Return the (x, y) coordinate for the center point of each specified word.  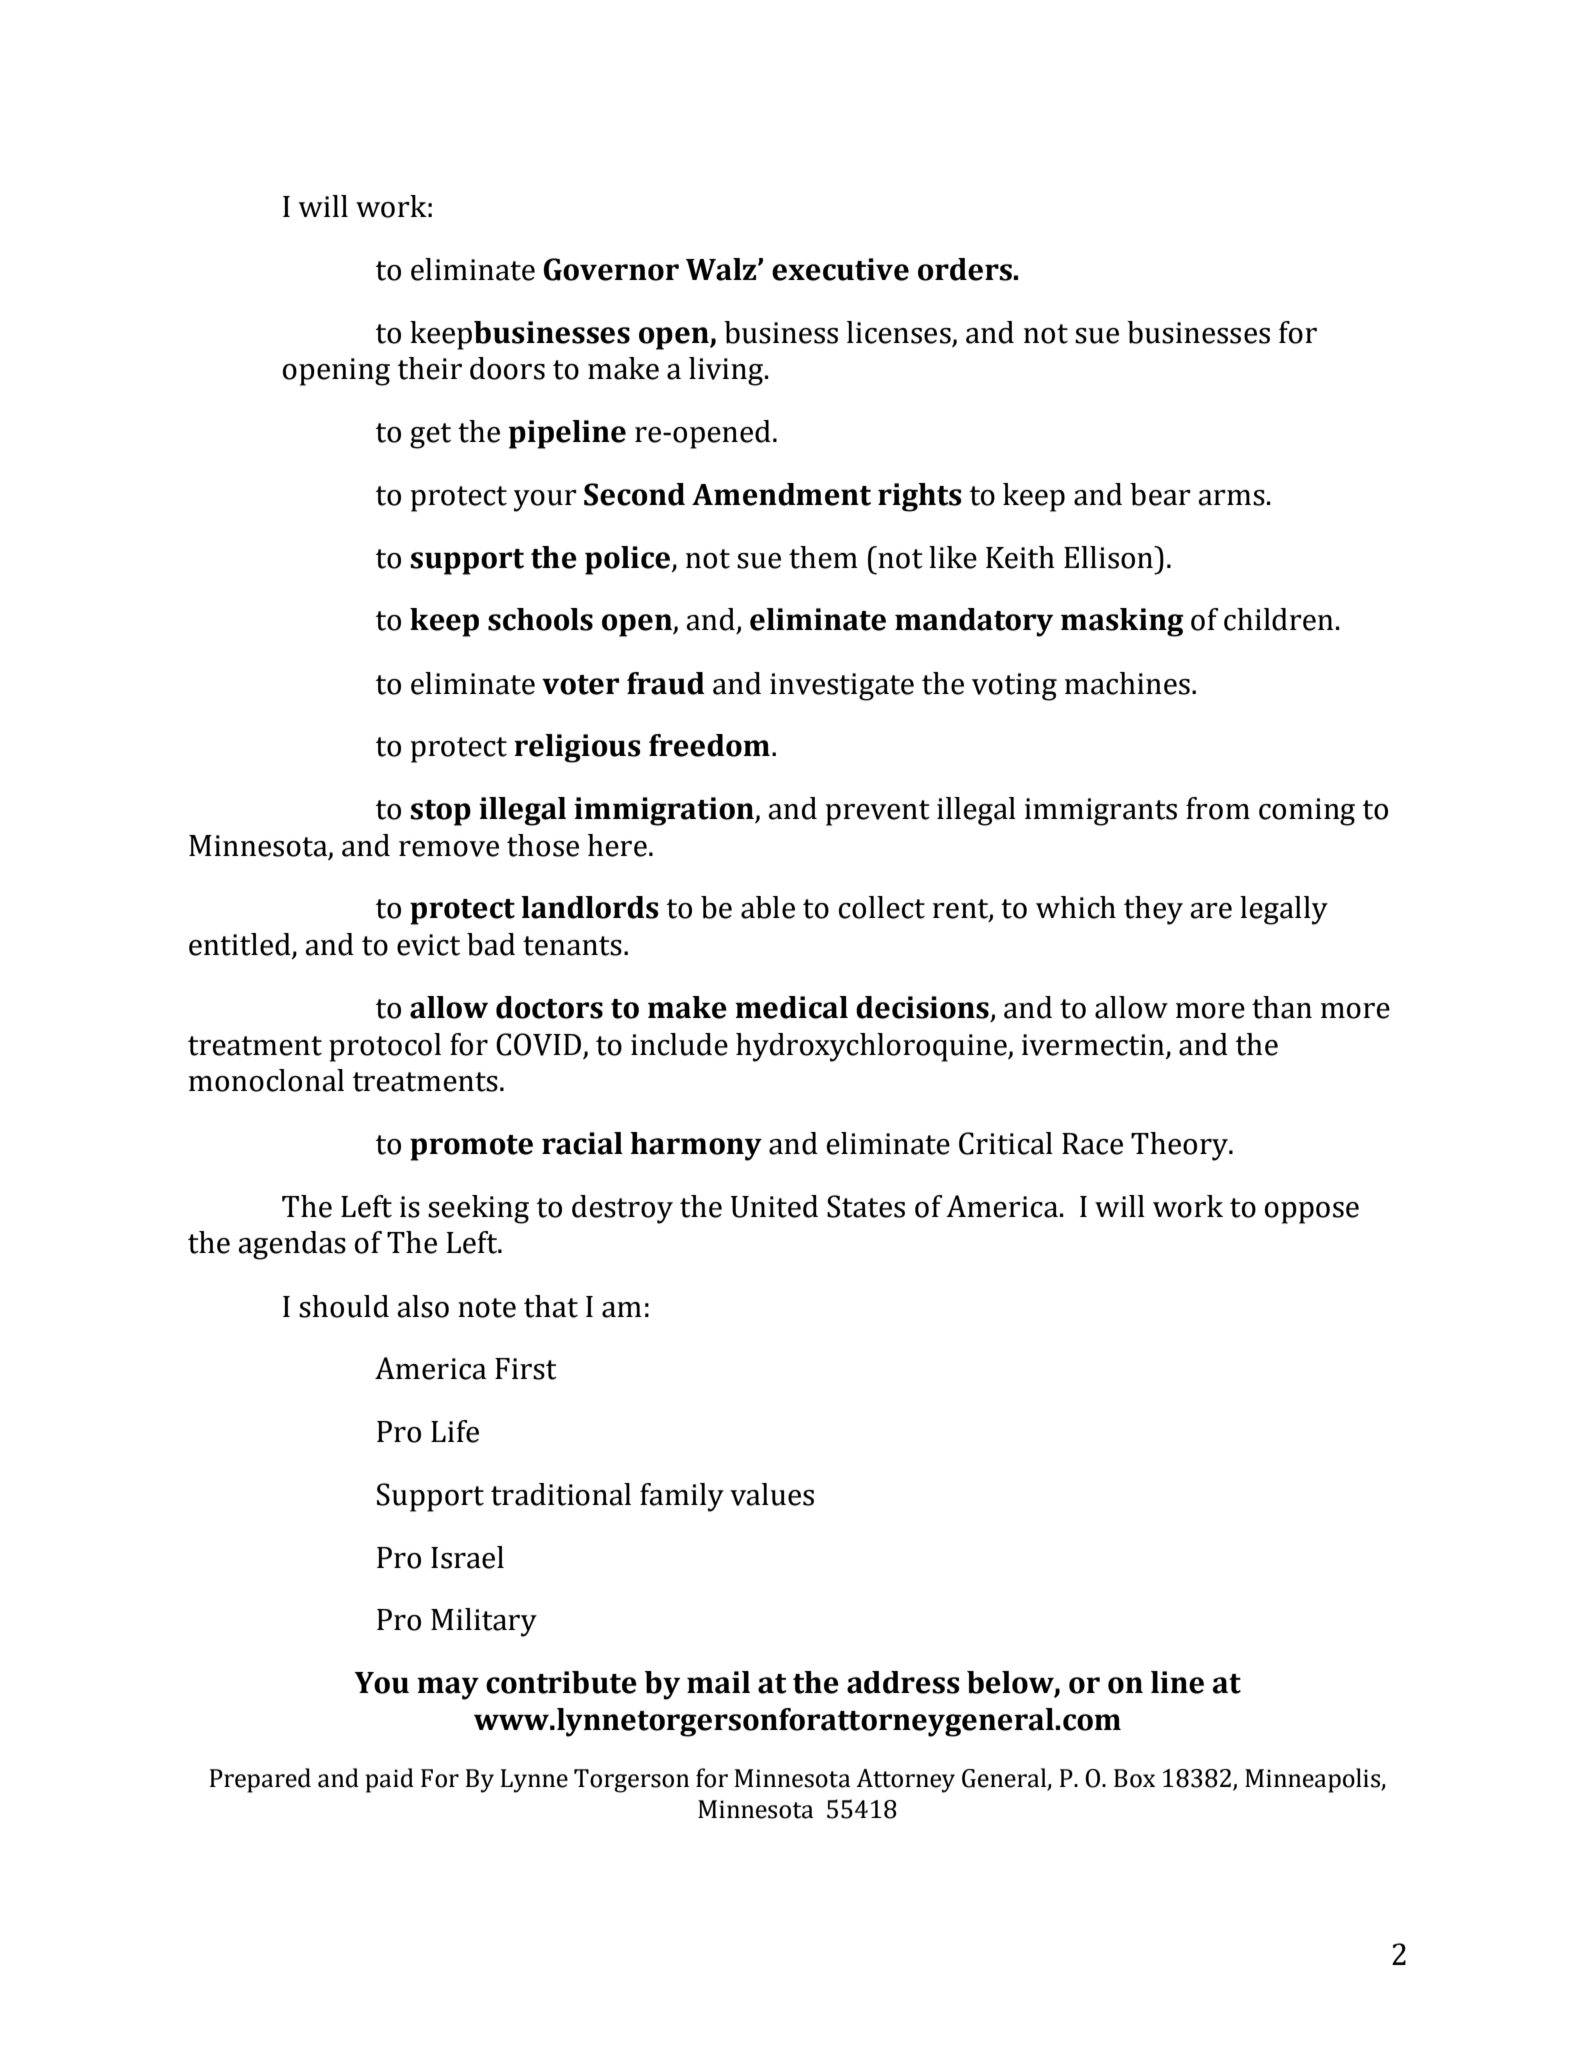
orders (966, 269)
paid (389, 1780)
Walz (722, 269)
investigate (842, 687)
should (344, 1306)
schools (540, 619)
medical (791, 1007)
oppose (1312, 1213)
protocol (385, 1047)
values (772, 1494)
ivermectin (1094, 1046)
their (430, 368)
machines (1127, 683)
